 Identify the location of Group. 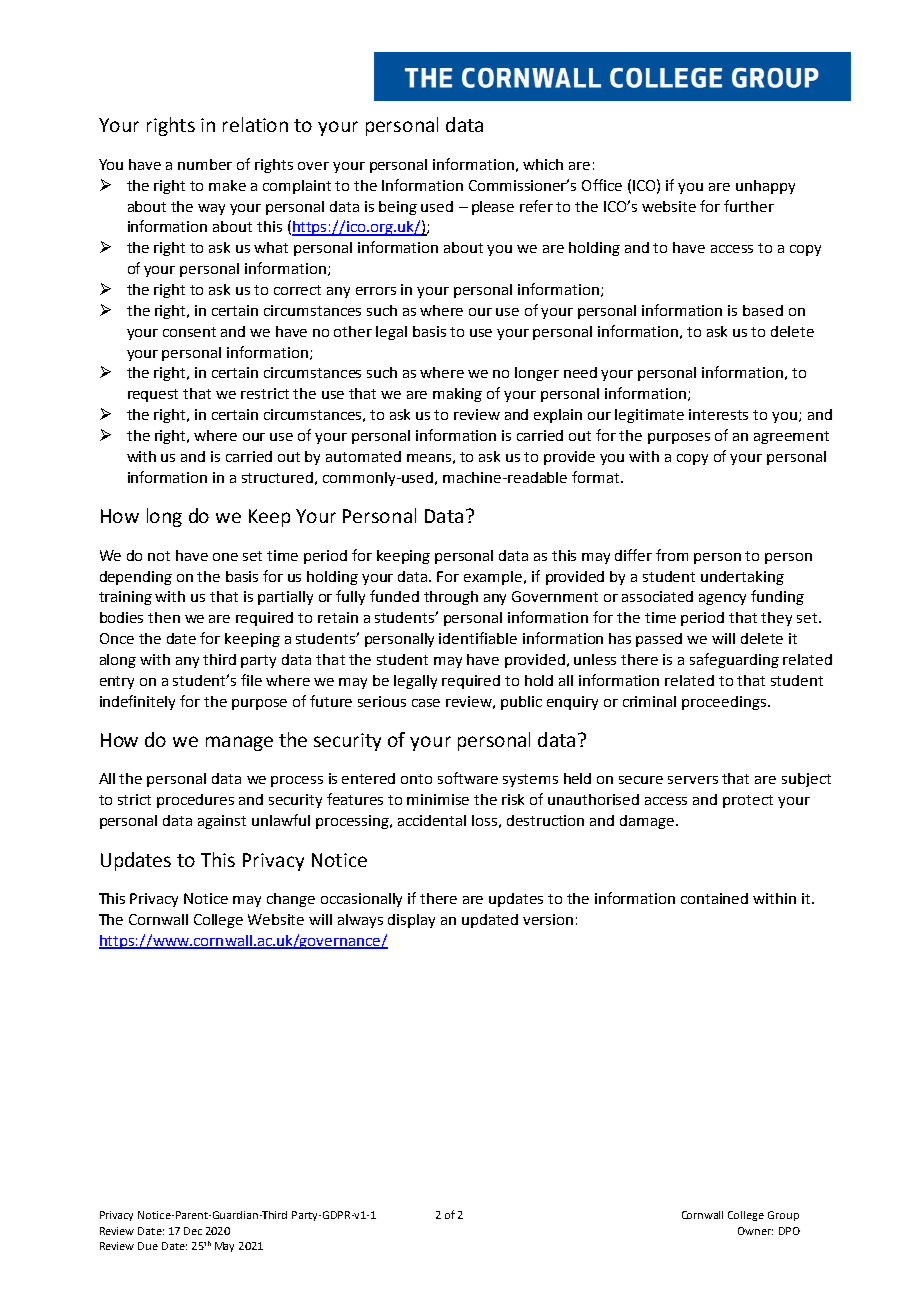
(783, 1216).
